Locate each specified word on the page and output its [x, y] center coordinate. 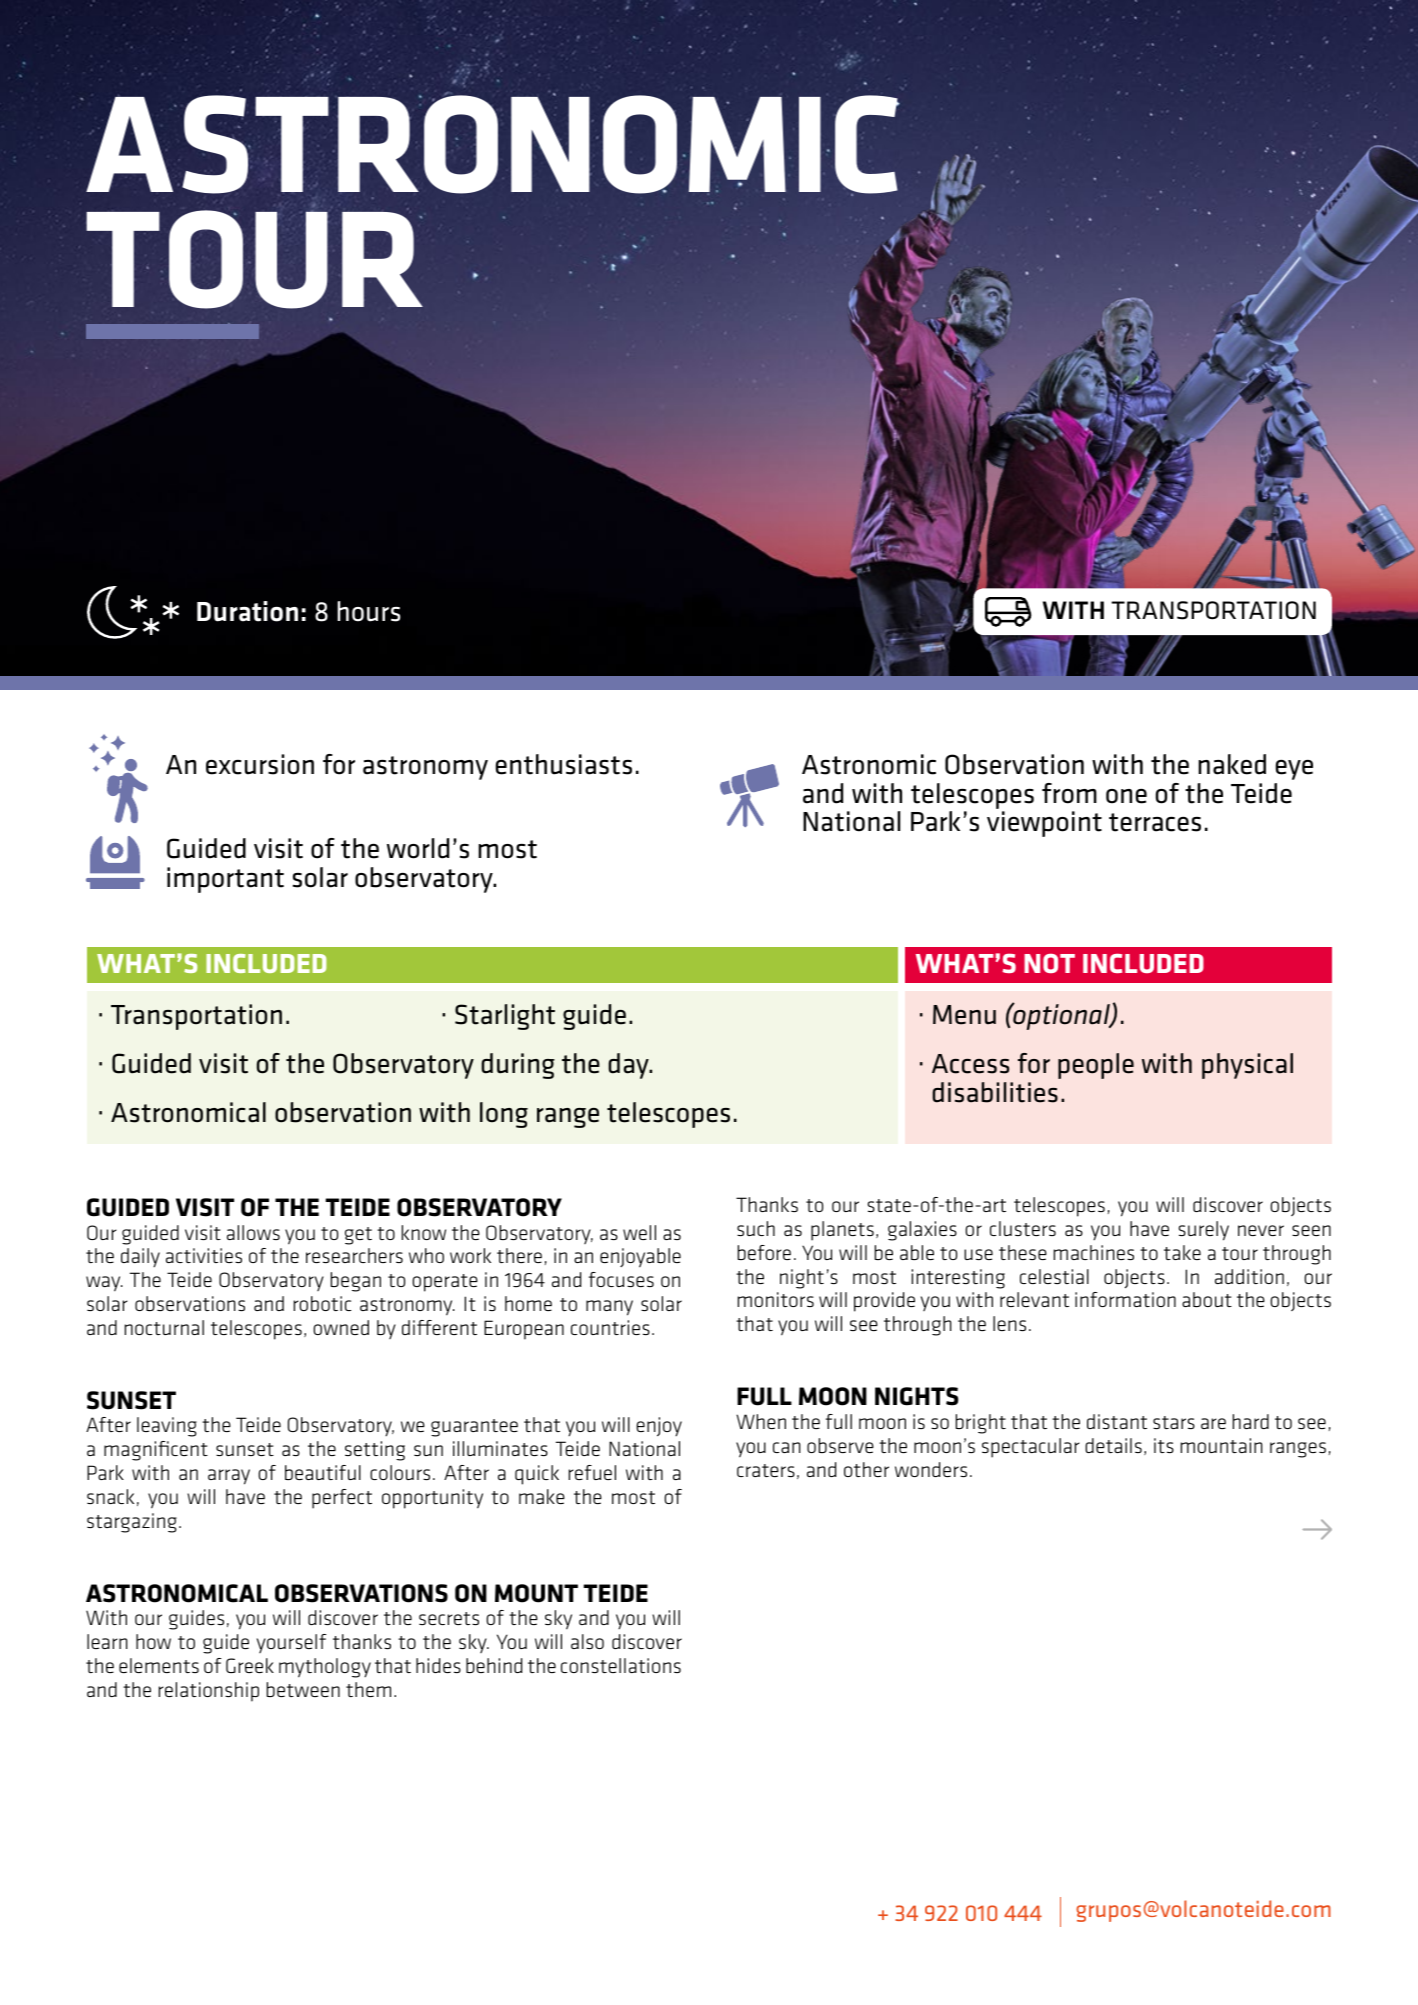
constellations [621, 1665]
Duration [247, 611]
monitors [776, 1299]
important [225, 880]
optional [1061, 1016]
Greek [250, 1665]
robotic [322, 1303]
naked [1232, 764]
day [629, 1066]
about [1207, 1299]
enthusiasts [564, 764]
